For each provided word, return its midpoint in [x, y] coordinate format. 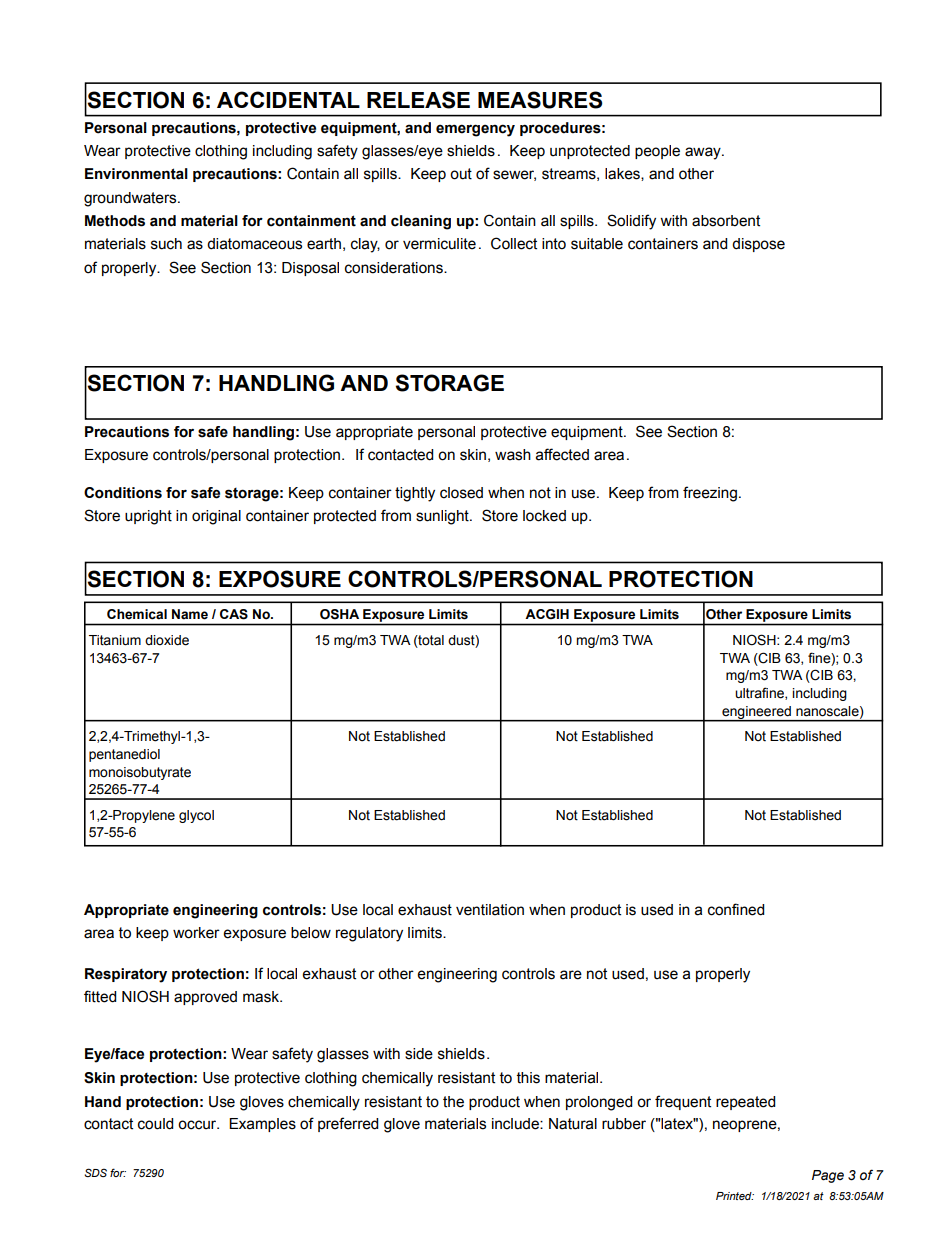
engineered [756, 713]
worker [196, 933]
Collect [514, 243]
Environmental [136, 174]
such [166, 244]
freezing [710, 494]
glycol [196, 816]
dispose [758, 245]
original [216, 517]
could [155, 1124]
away [704, 153]
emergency [475, 130]
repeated [745, 1103]
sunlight [443, 517]
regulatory [369, 934]
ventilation [490, 910]
